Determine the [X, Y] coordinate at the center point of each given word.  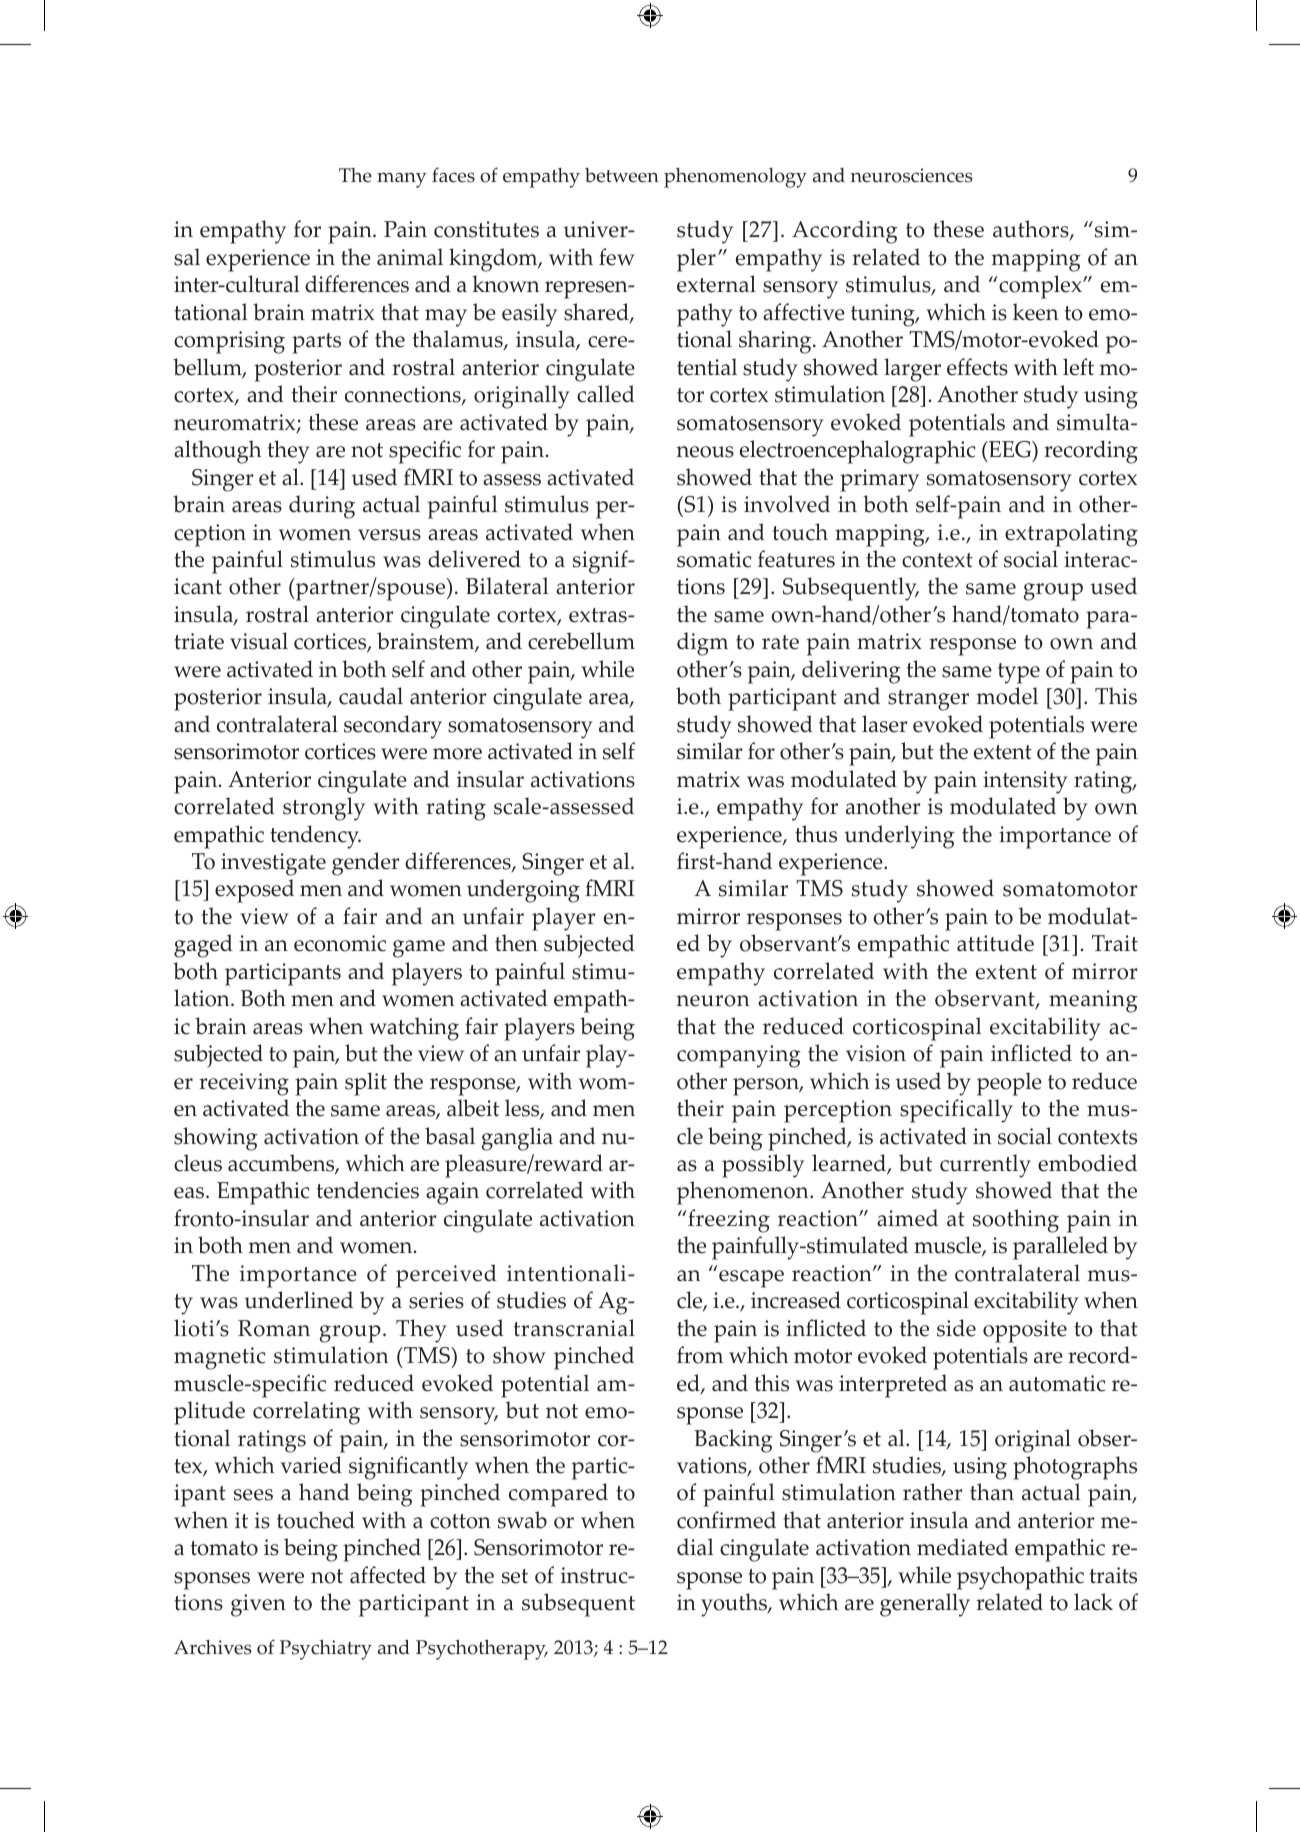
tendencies [368, 1190]
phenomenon [744, 1193]
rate [780, 642]
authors [1032, 230]
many [401, 180]
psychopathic [1020, 1578]
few [617, 257]
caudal [371, 696]
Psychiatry [326, 1649]
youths [735, 1605]
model [1007, 696]
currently [985, 1166]
